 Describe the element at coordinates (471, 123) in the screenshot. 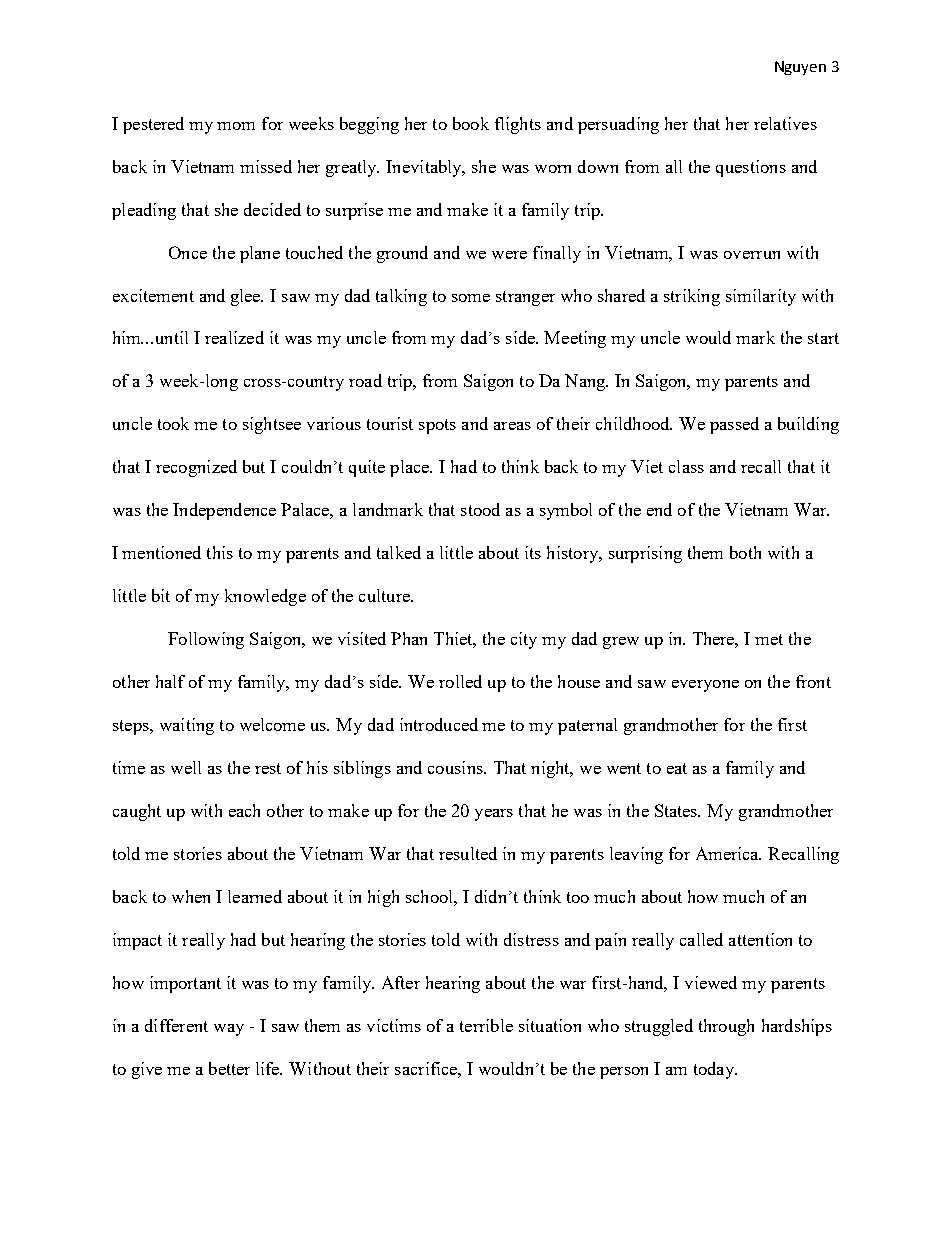

I see `book` at that location.
